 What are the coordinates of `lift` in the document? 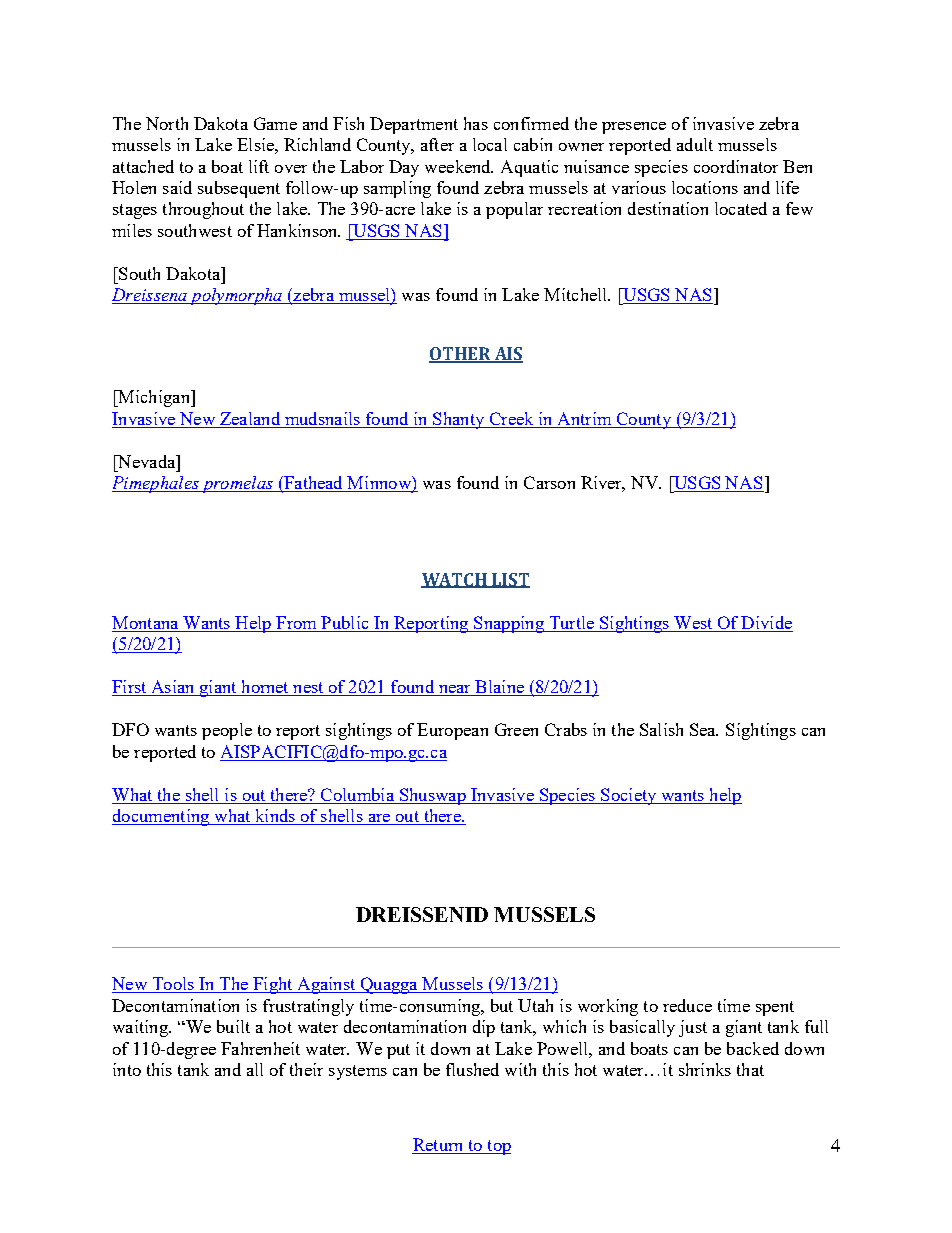 It's located at (259, 166).
